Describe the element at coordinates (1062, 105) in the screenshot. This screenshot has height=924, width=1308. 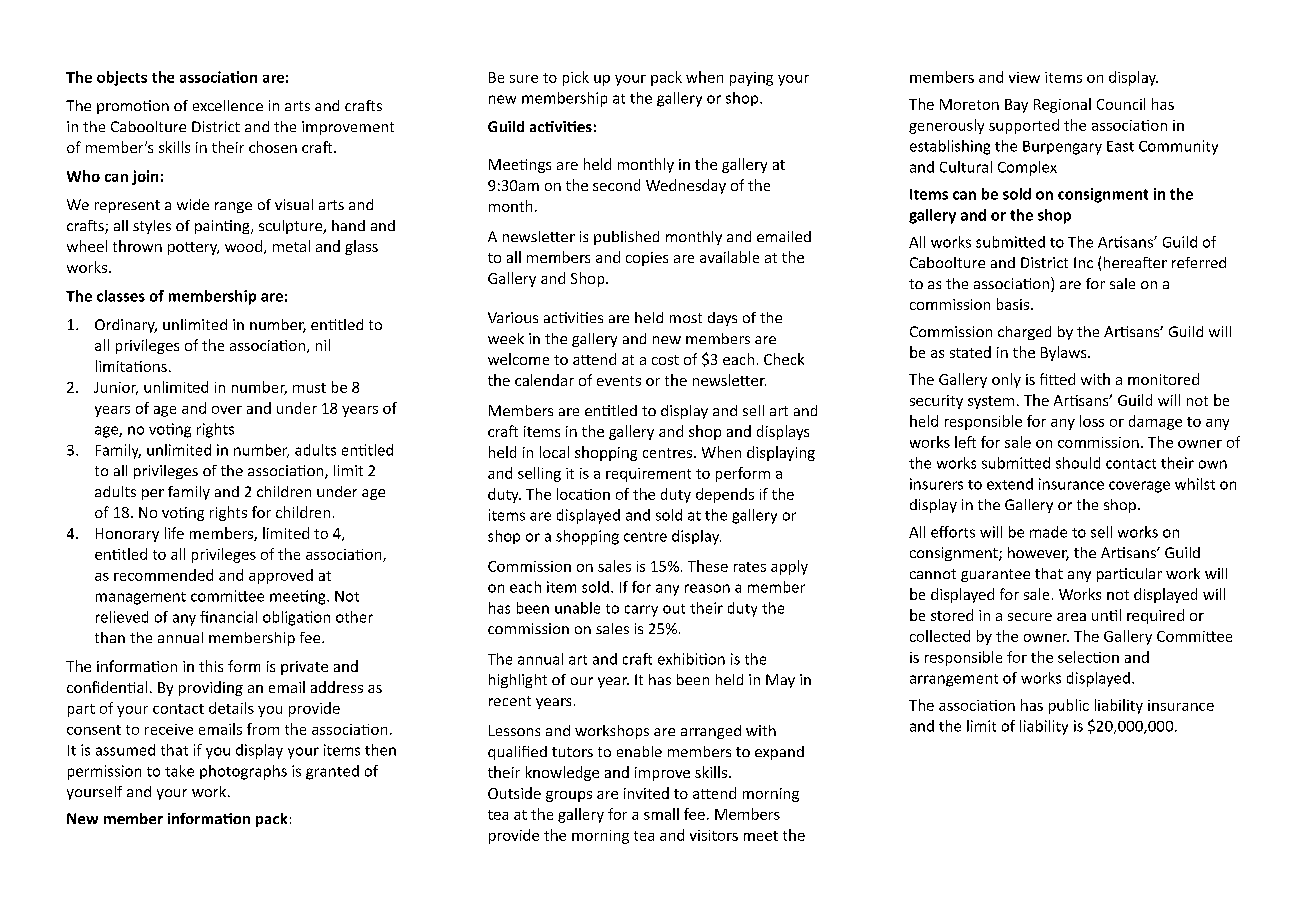
I see `Regional` at that location.
